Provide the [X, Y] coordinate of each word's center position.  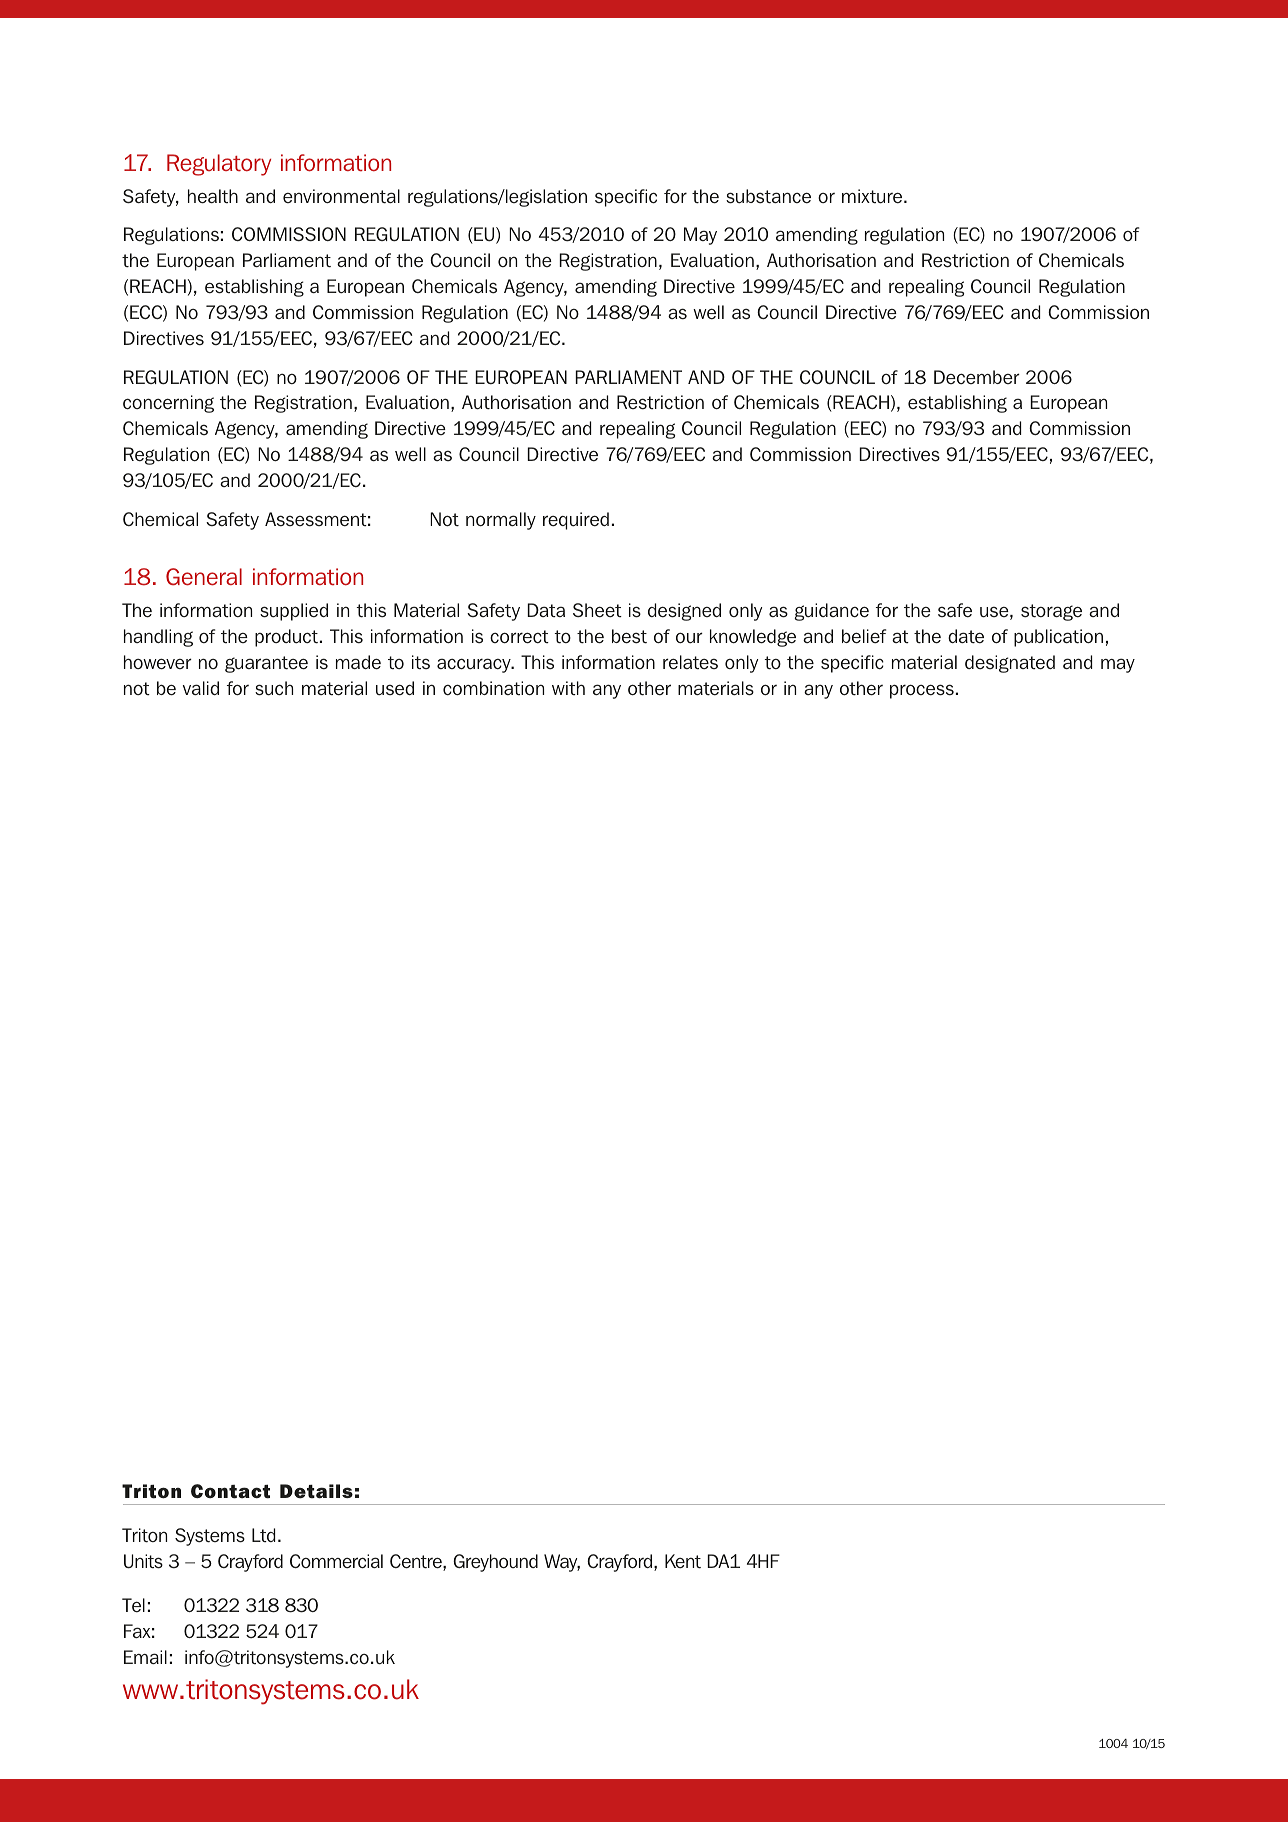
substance [768, 196]
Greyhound [495, 1563]
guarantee [266, 664]
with [568, 688]
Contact [230, 1491]
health [213, 196]
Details [316, 1491]
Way [562, 1563]
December [977, 377]
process [922, 691]
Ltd [263, 1535]
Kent [683, 1561]
